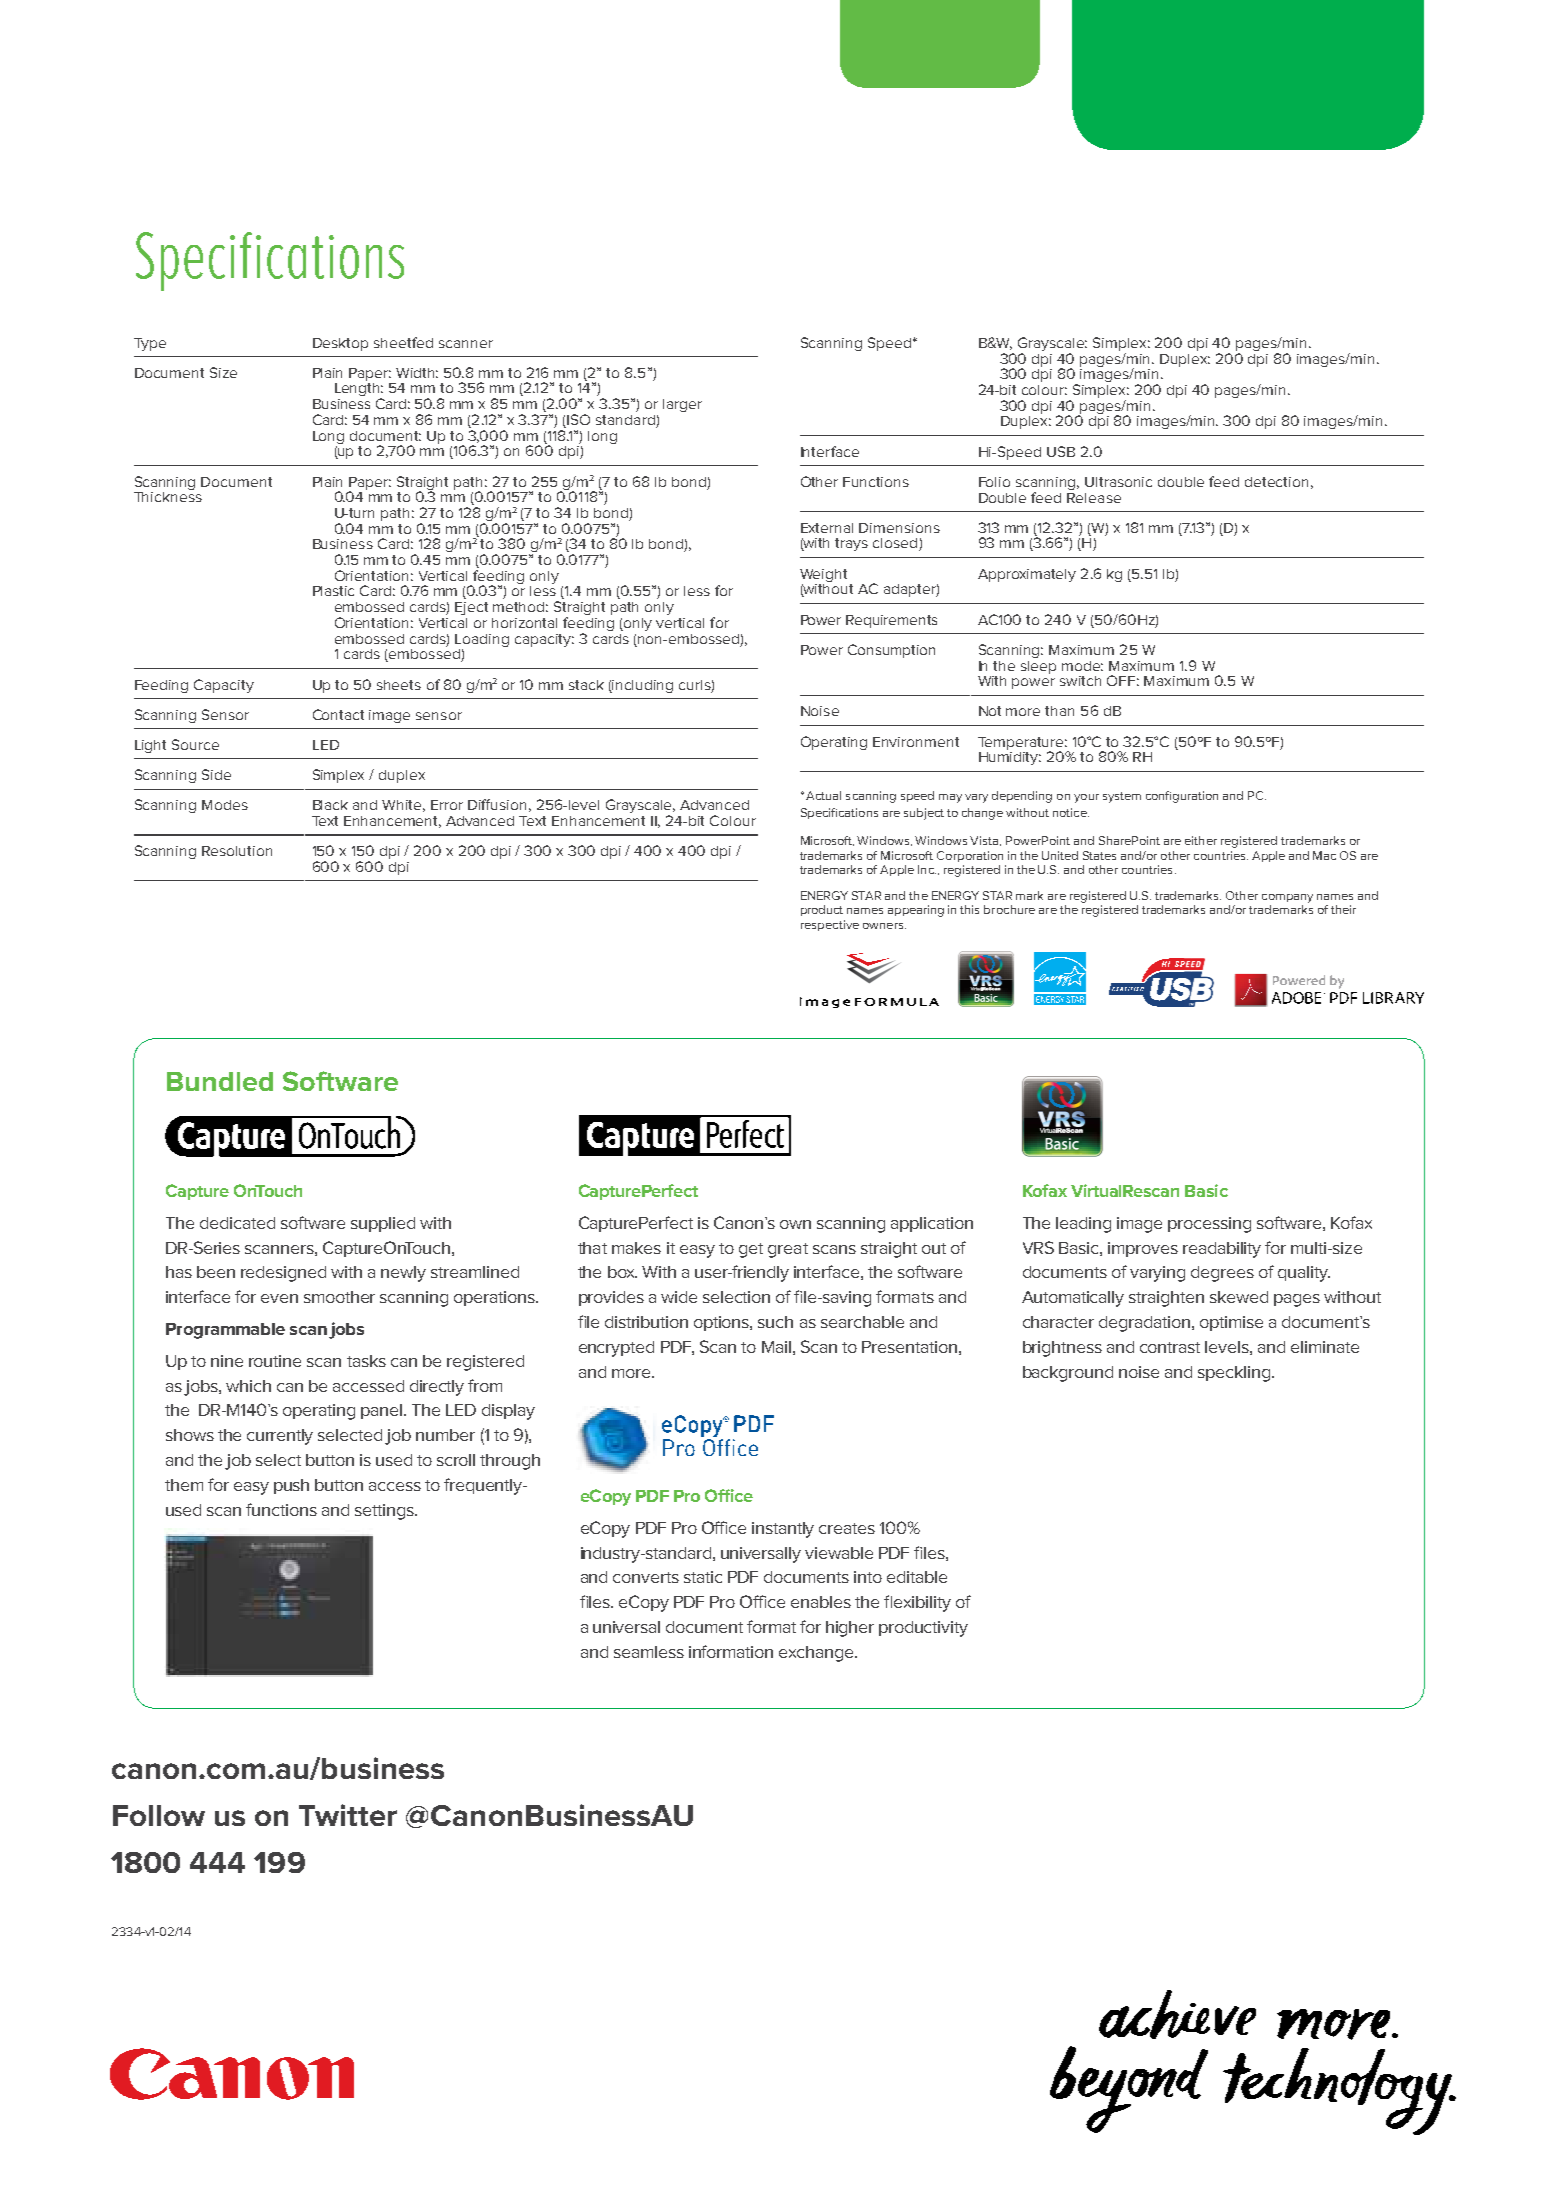  Describe the element at coordinates (682, 405) in the document. I see `larger` at that location.
